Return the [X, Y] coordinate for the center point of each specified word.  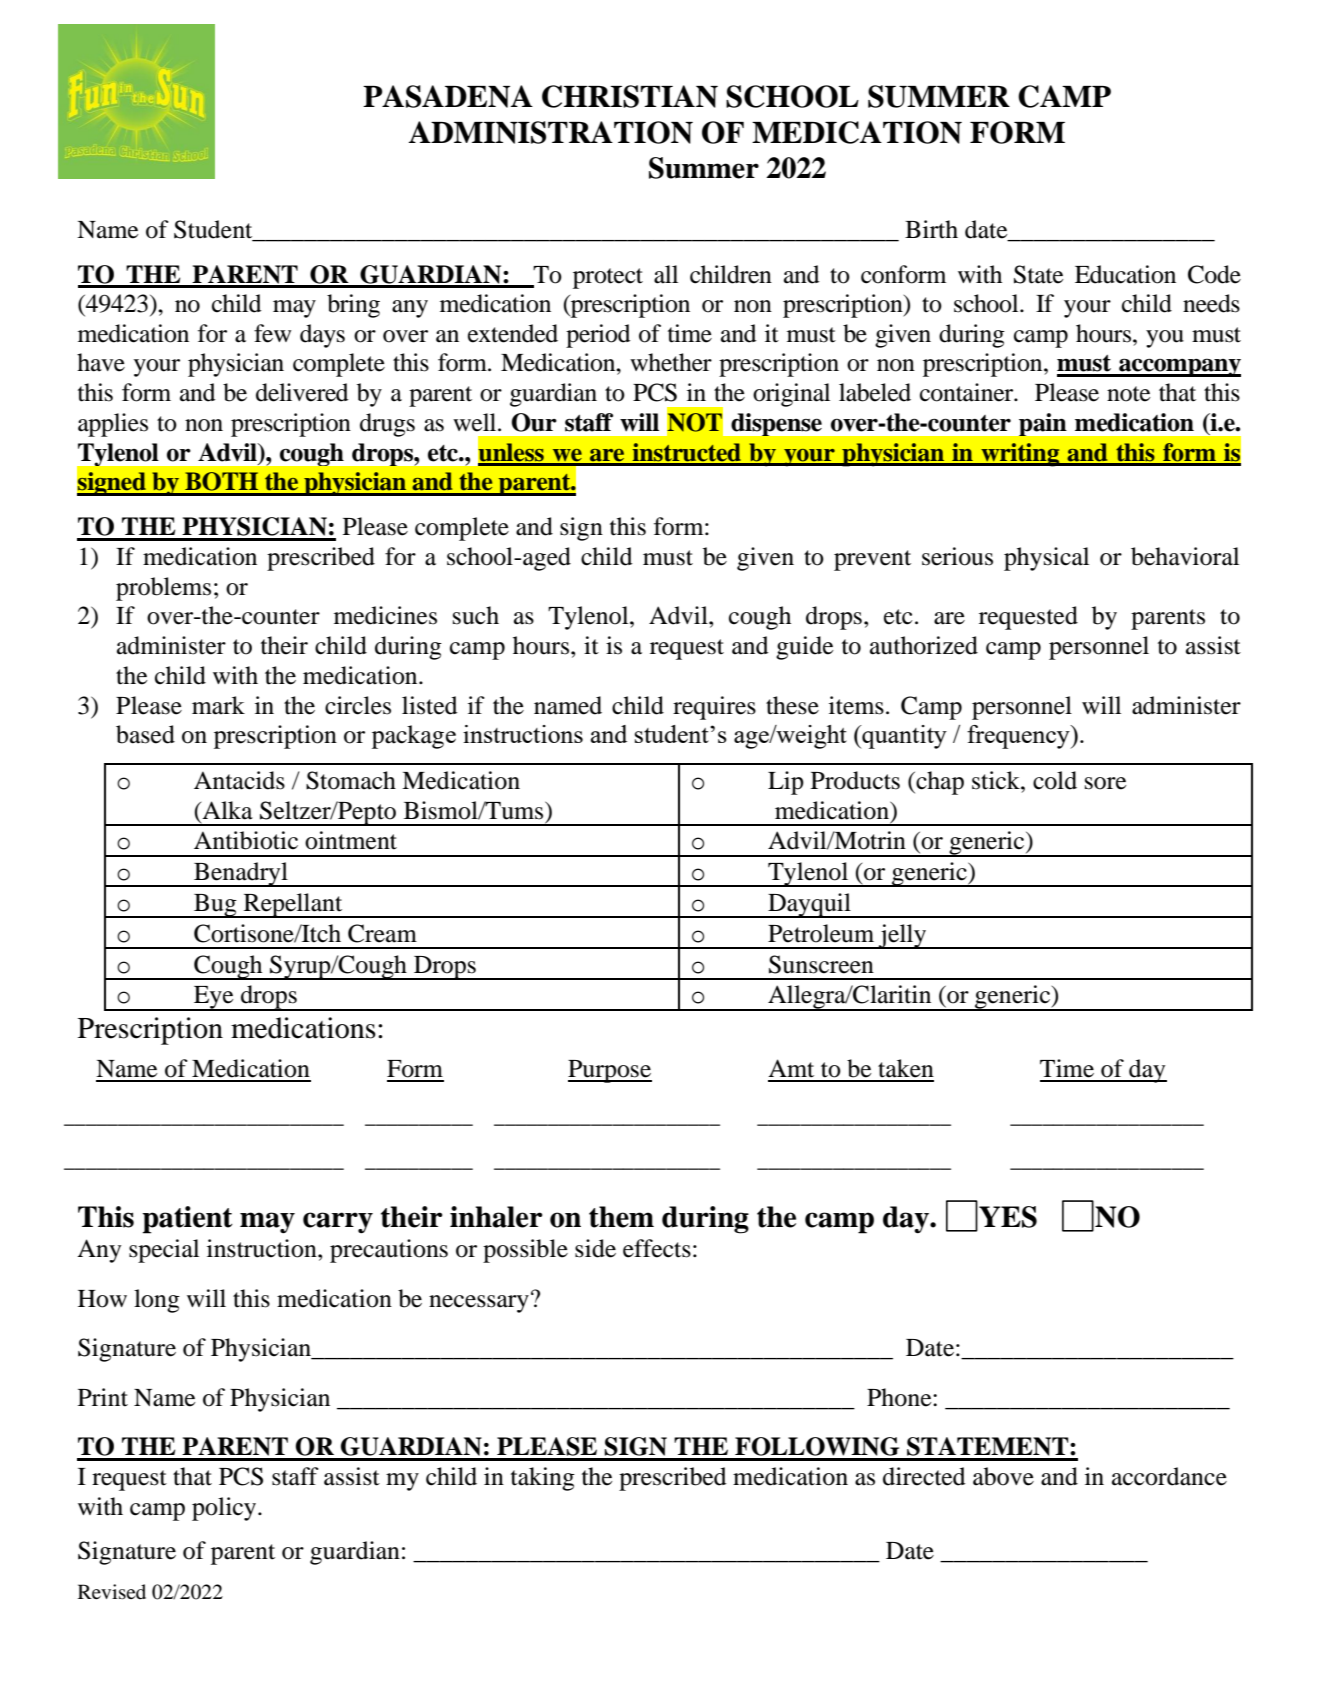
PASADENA [448, 96]
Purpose [610, 1071]
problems [163, 589]
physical [1046, 559]
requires [714, 708]
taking [543, 1479]
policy [225, 1509]
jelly [903, 936]
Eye [214, 998]
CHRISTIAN [630, 96]
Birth [931, 229]
